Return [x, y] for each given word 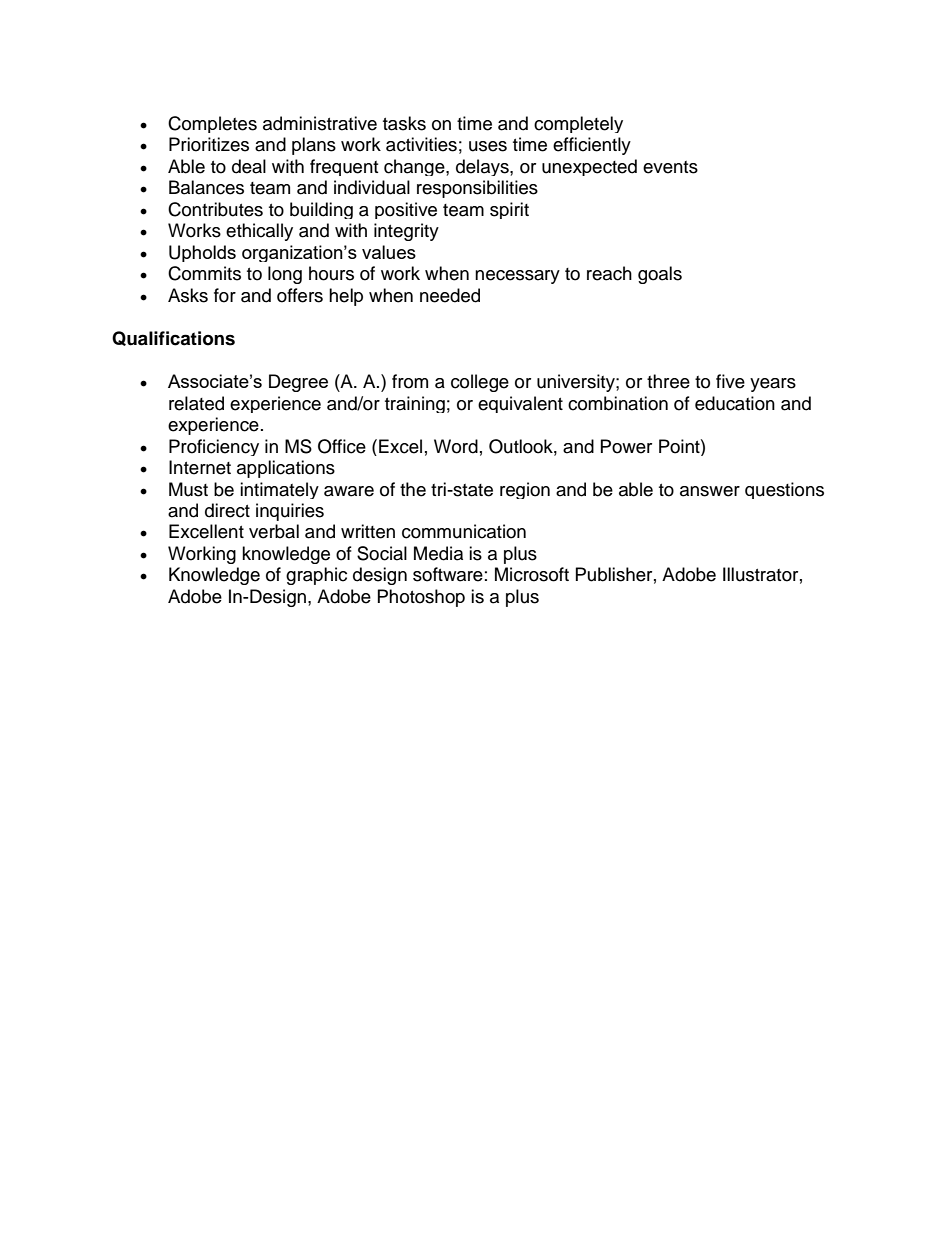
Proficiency [214, 447]
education [735, 403]
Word [456, 446]
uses [488, 146]
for [225, 295]
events [670, 167]
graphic [316, 576]
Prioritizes [209, 144]
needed [450, 295]
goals [660, 275]
